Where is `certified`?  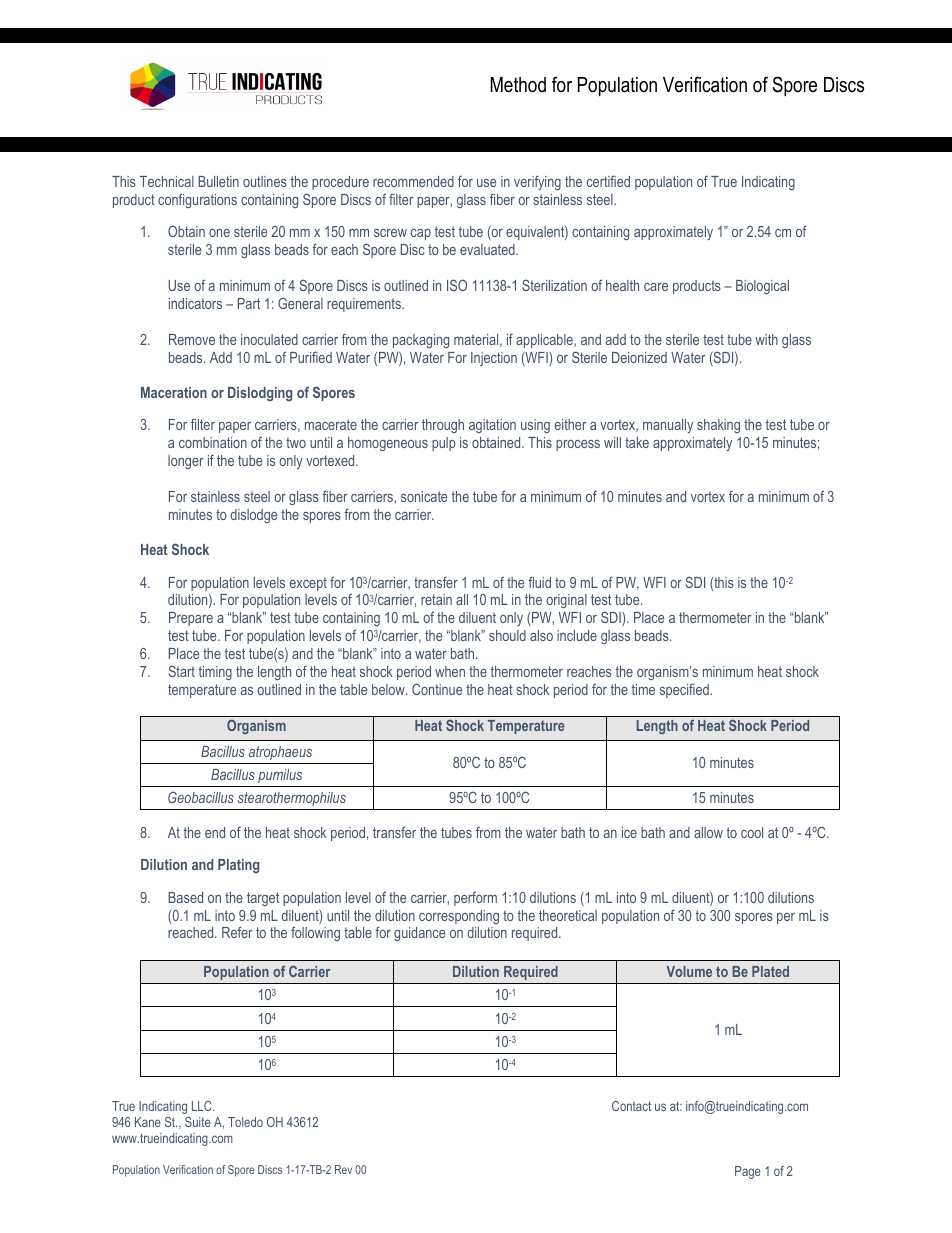 certified is located at coordinates (608, 181).
